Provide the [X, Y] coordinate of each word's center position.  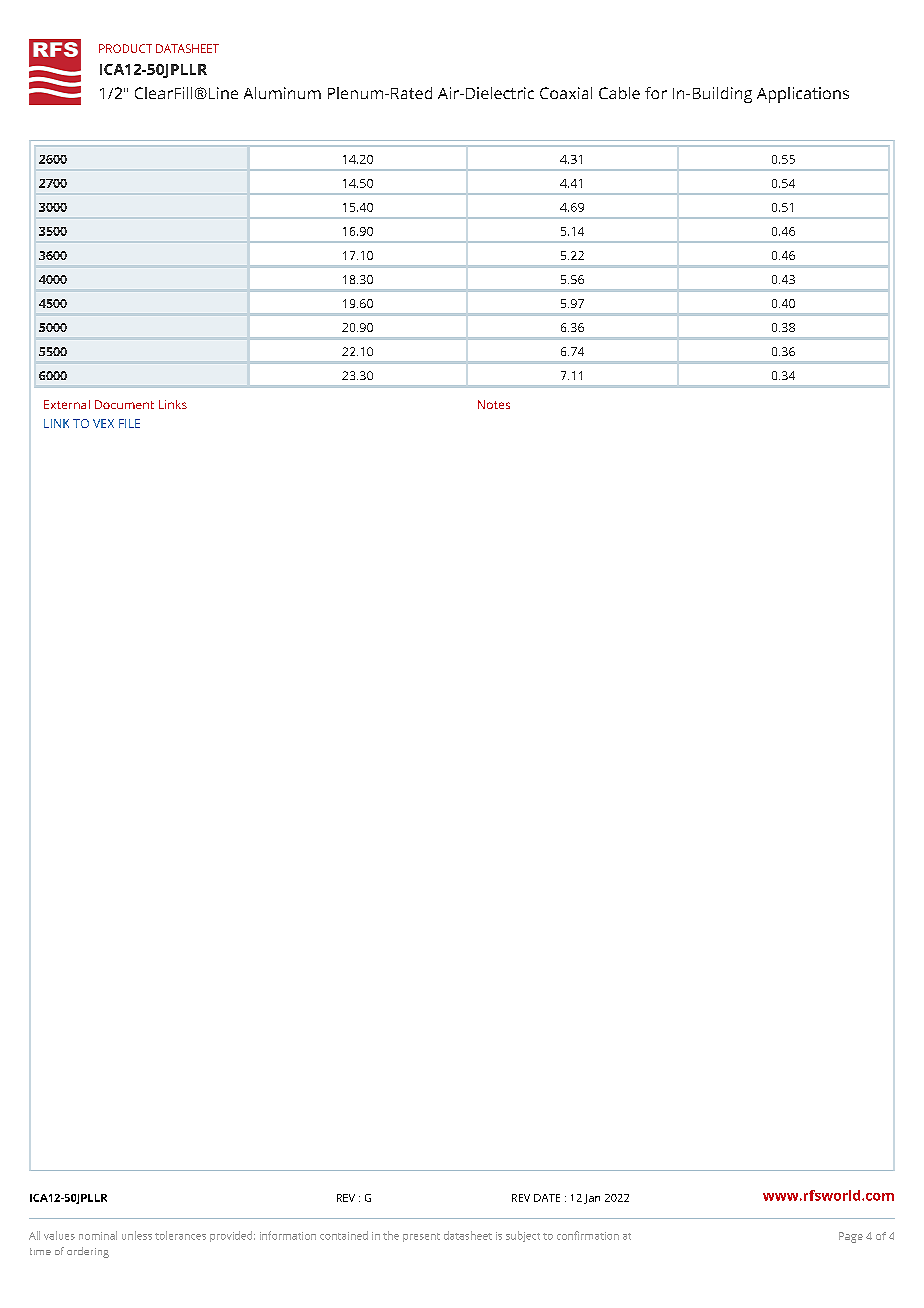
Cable [619, 93]
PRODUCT [125, 48]
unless [137, 1235]
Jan [592, 1199]
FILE [129, 423]
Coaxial [566, 93]
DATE [547, 1198]
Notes [494, 404]
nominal [98, 1235]
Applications [803, 95]
